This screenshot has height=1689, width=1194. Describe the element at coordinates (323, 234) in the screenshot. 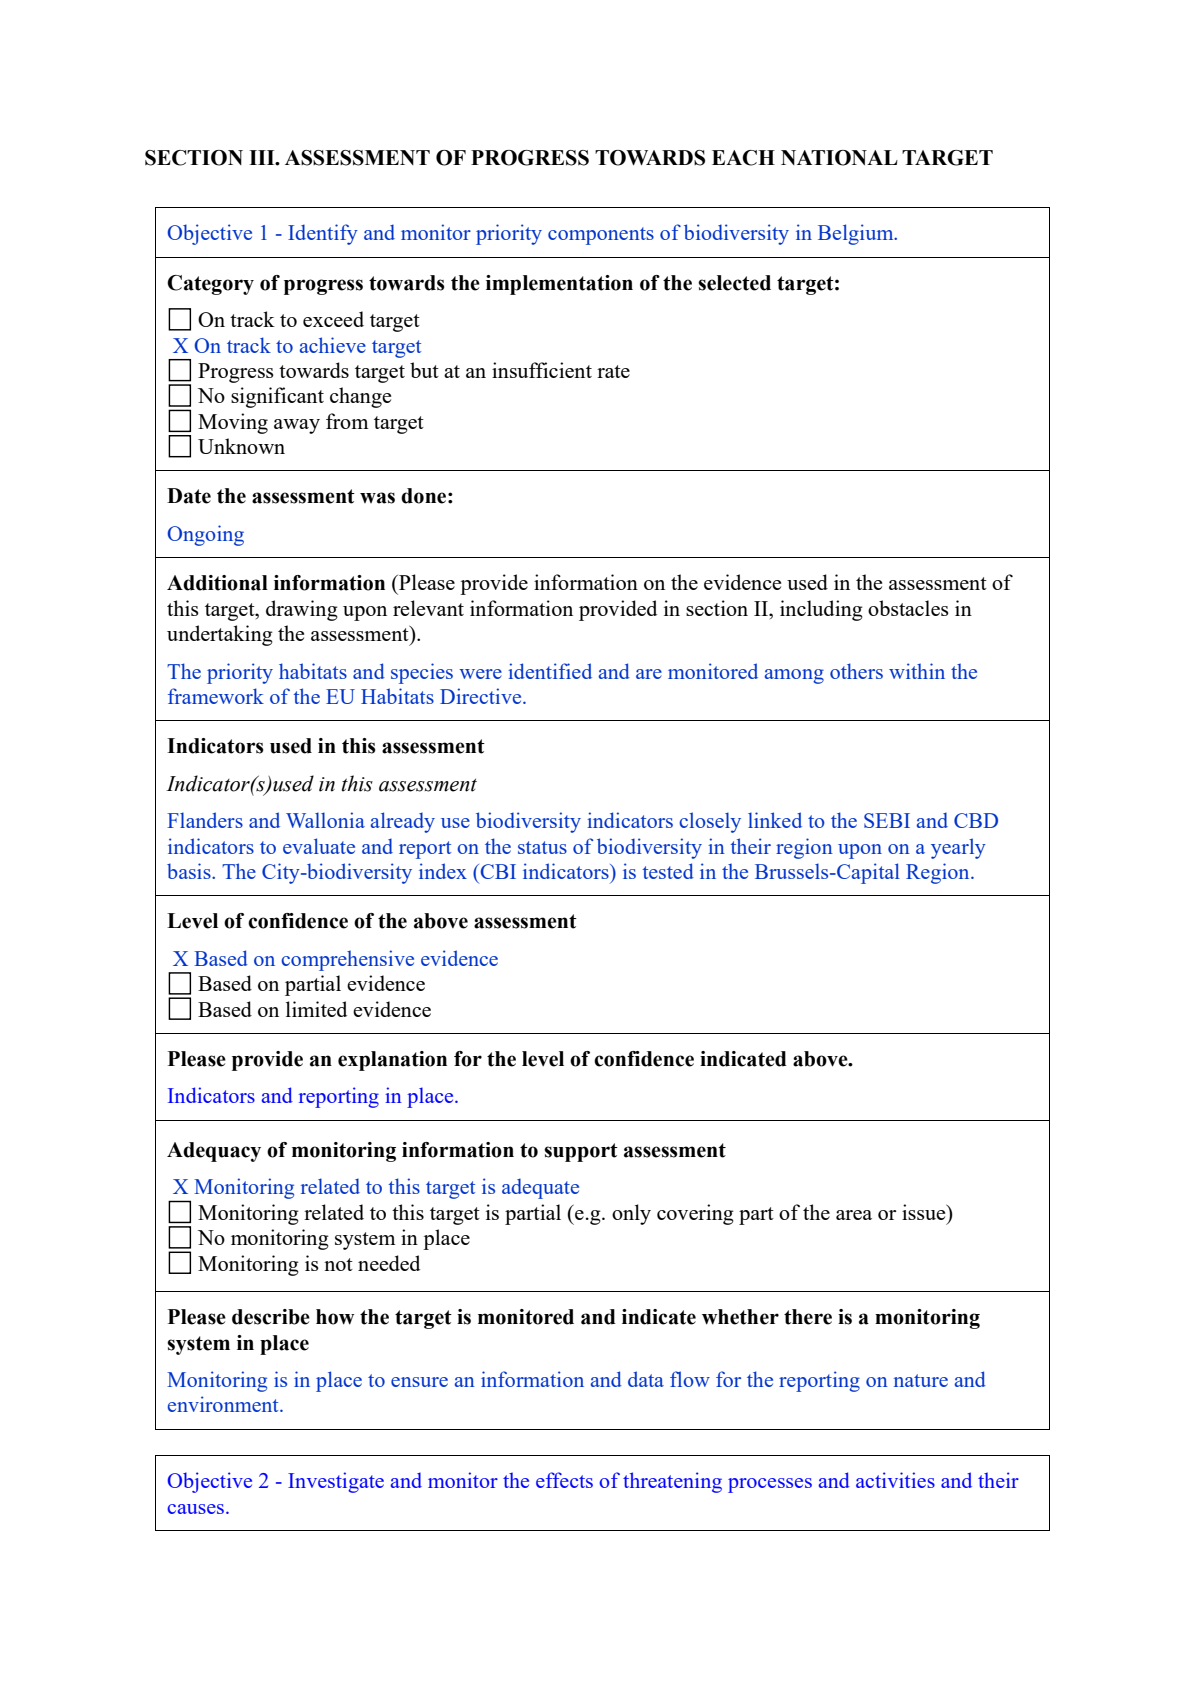

I see `Identify` at that location.
